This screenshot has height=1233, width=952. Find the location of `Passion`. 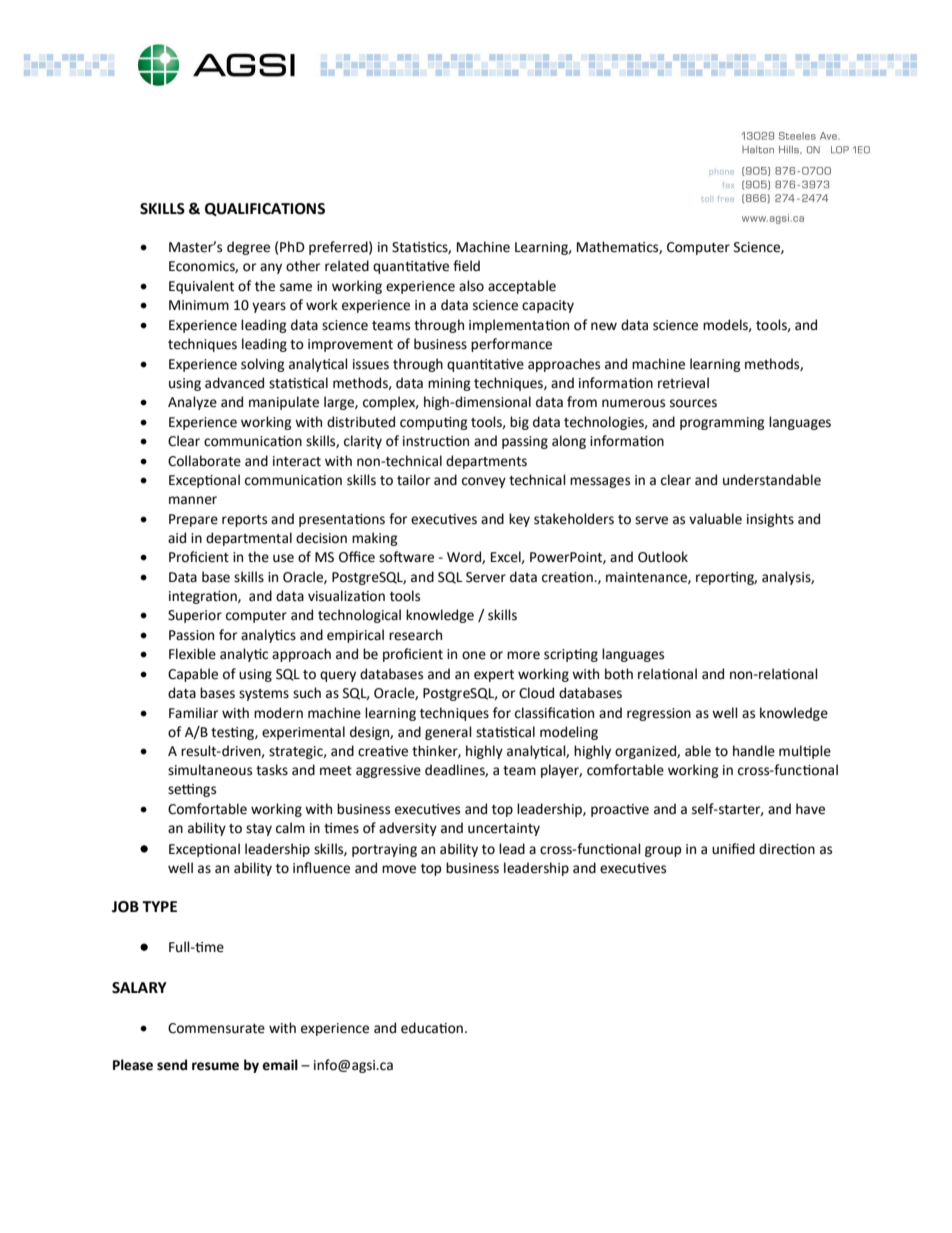

Passion is located at coordinates (191, 635).
